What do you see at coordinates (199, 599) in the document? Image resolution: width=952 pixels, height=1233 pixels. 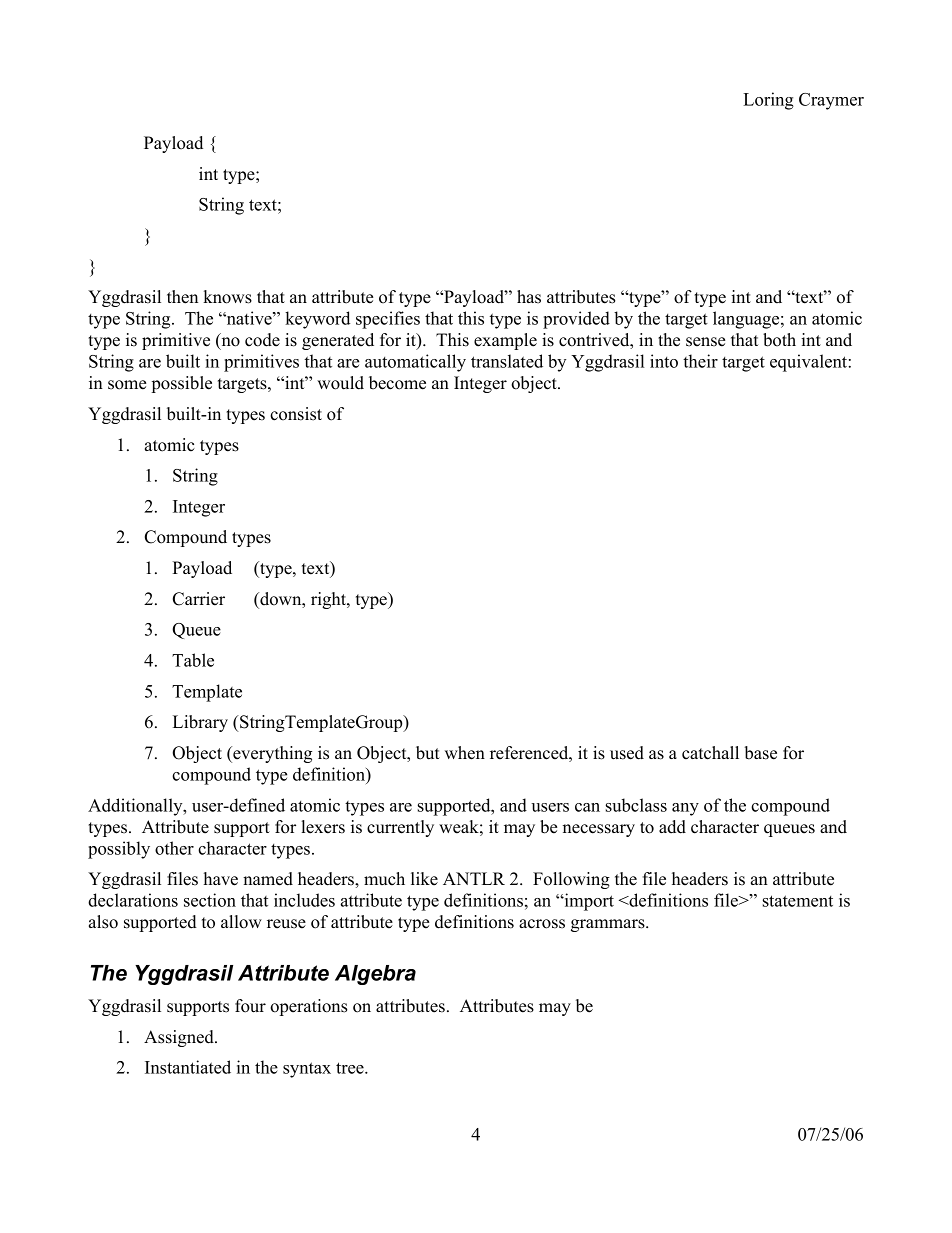 I see `Carrier` at bounding box center [199, 599].
